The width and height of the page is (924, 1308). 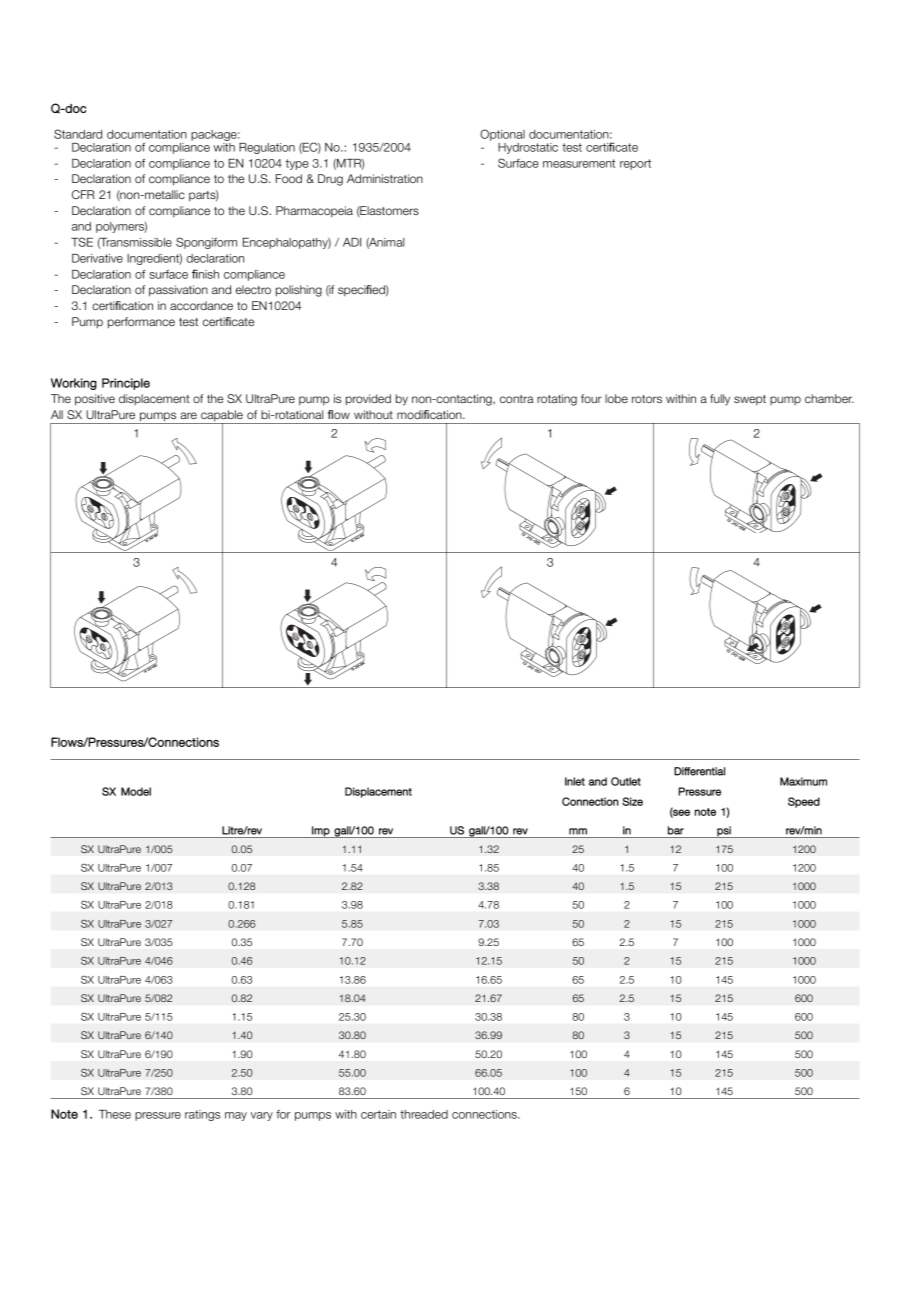 I want to click on are, so click(x=188, y=415).
